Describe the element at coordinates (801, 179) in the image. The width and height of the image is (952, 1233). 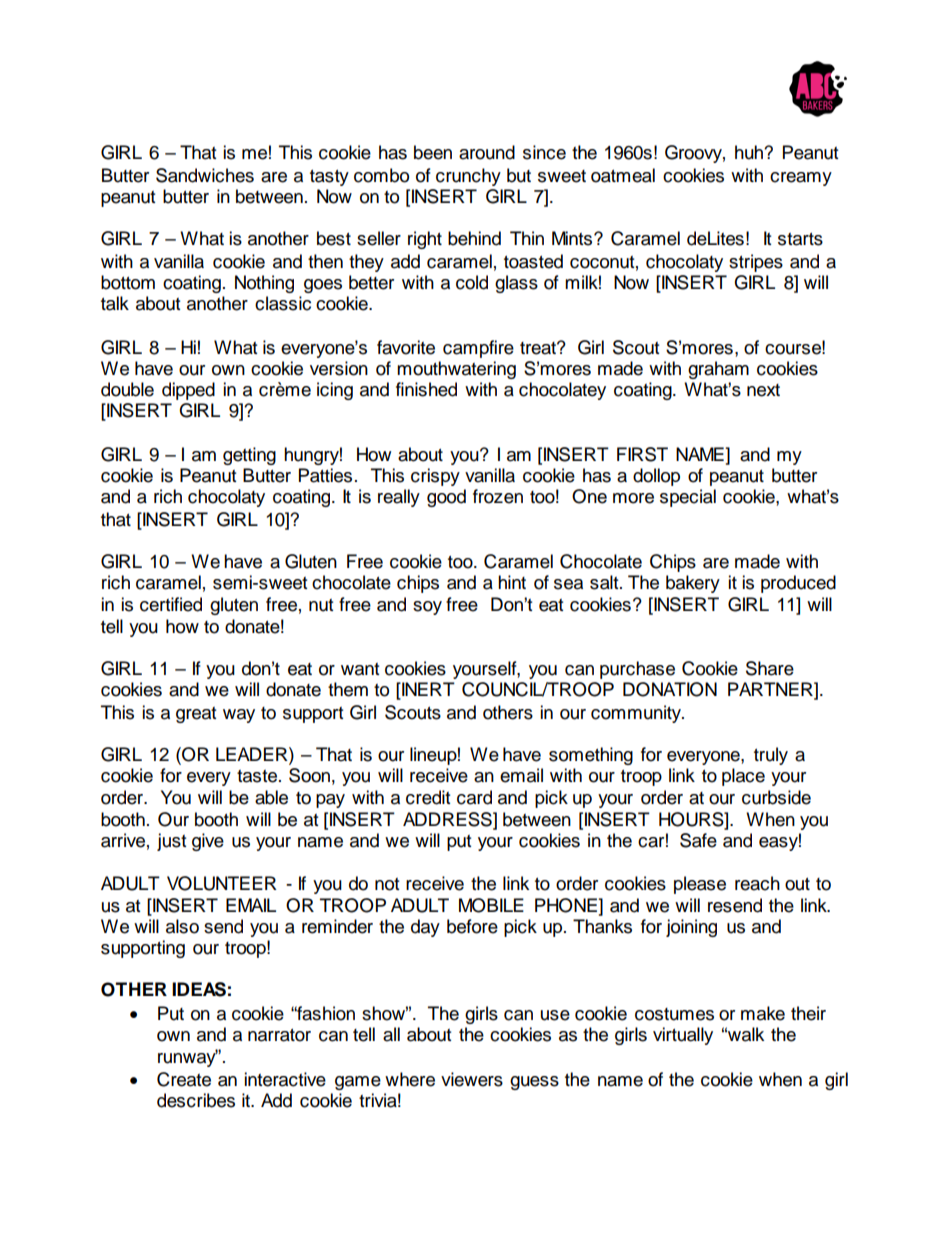
I see `creamy` at that location.
